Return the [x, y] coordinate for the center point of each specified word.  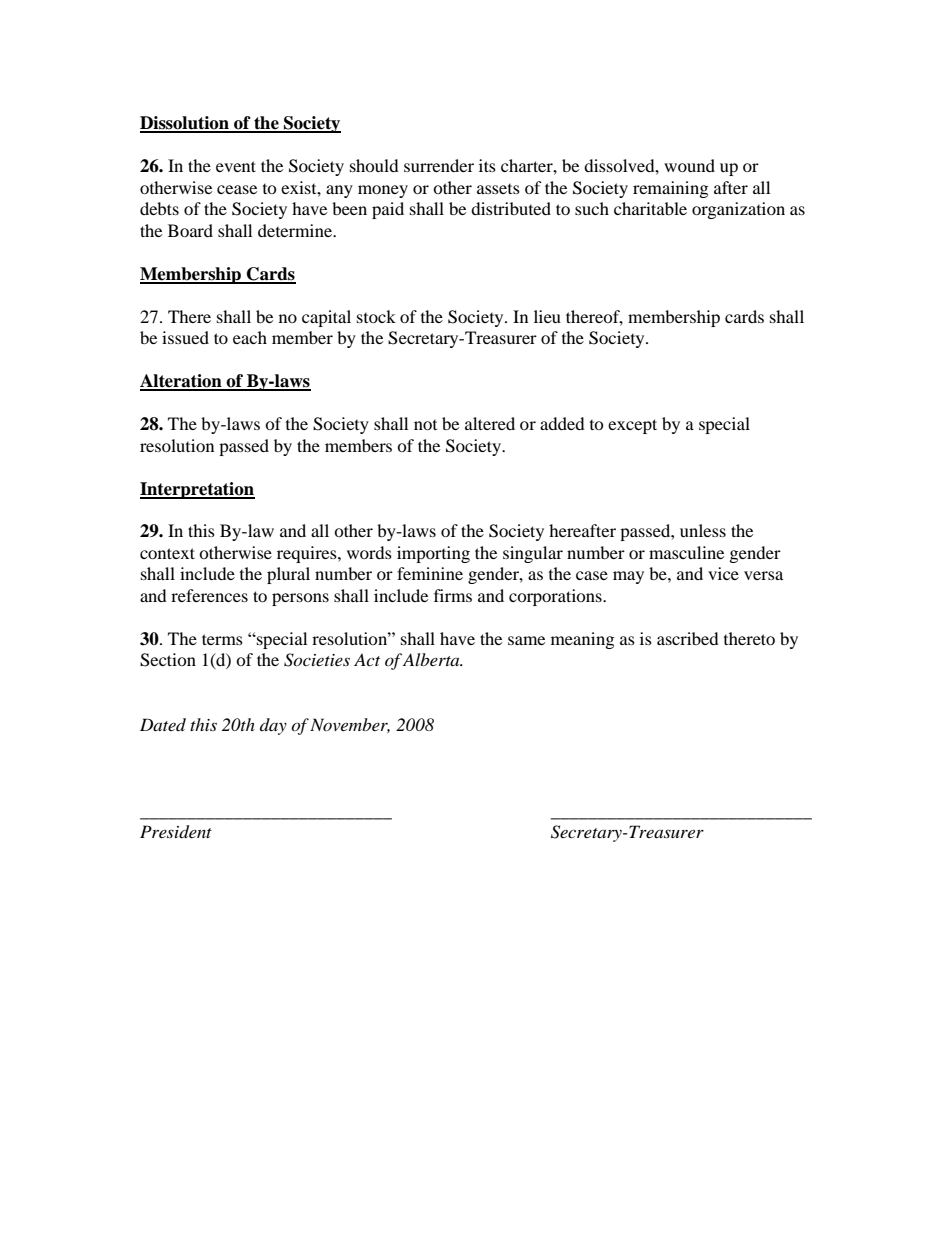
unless [703, 530]
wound [689, 165]
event [236, 166]
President [176, 832]
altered [490, 423]
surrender [439, 165]
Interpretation [197, 490]
